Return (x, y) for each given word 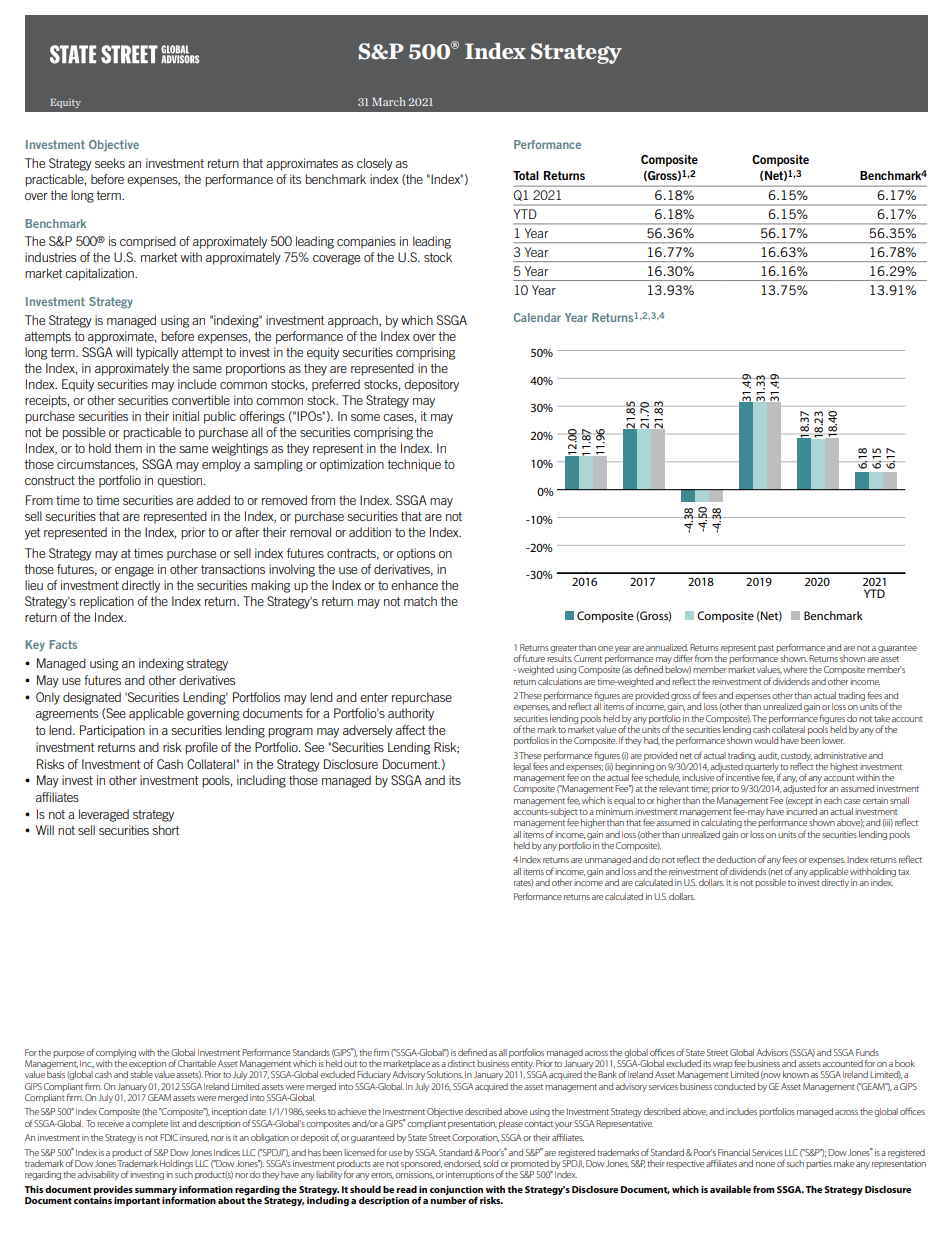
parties (819, 1164)
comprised (148, 242)
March (389, 101)
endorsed (462, 1164)
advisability (98, 1175)
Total (526, 175)
